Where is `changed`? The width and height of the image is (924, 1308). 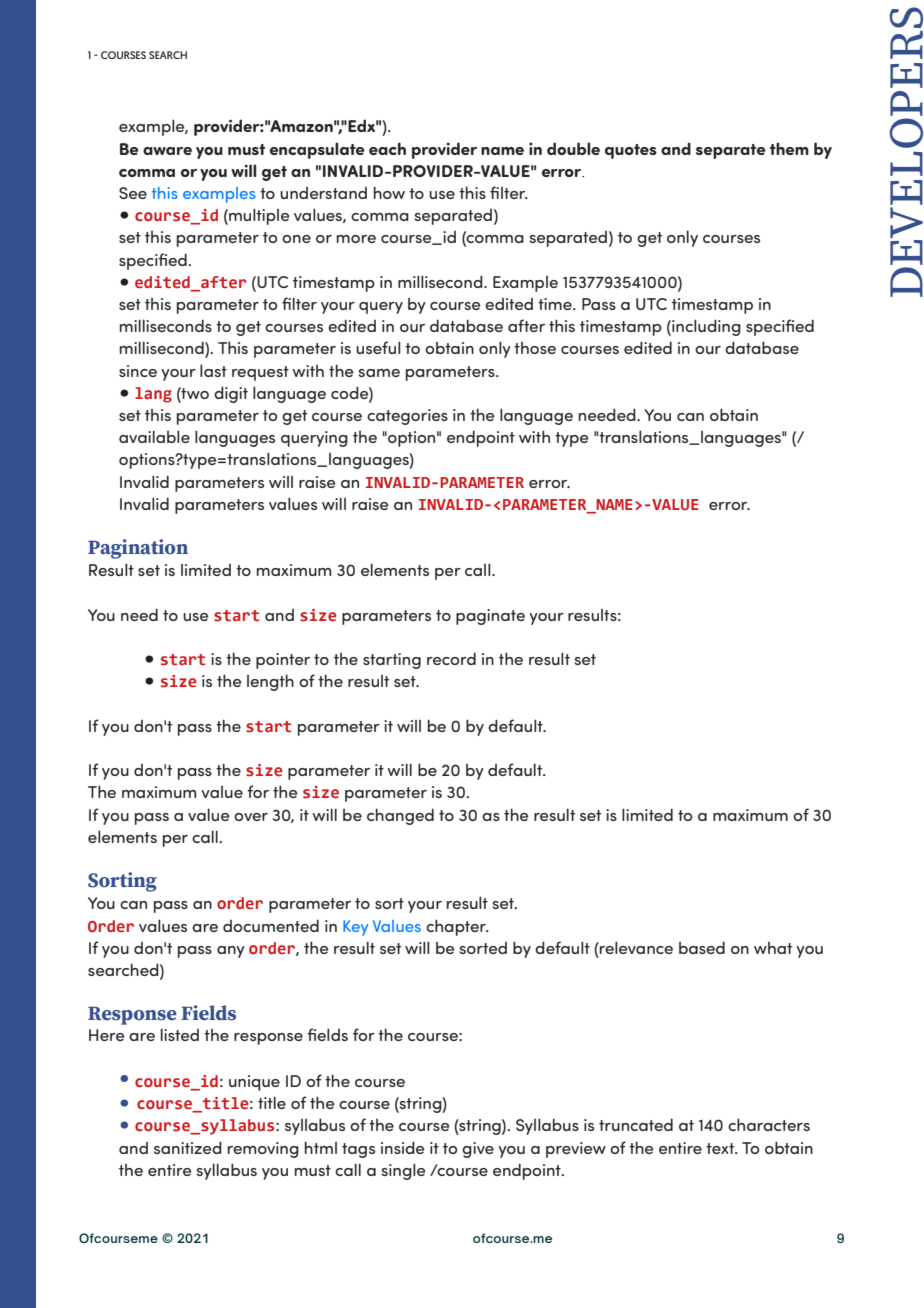 changed is located at coordinates (400, 816).
